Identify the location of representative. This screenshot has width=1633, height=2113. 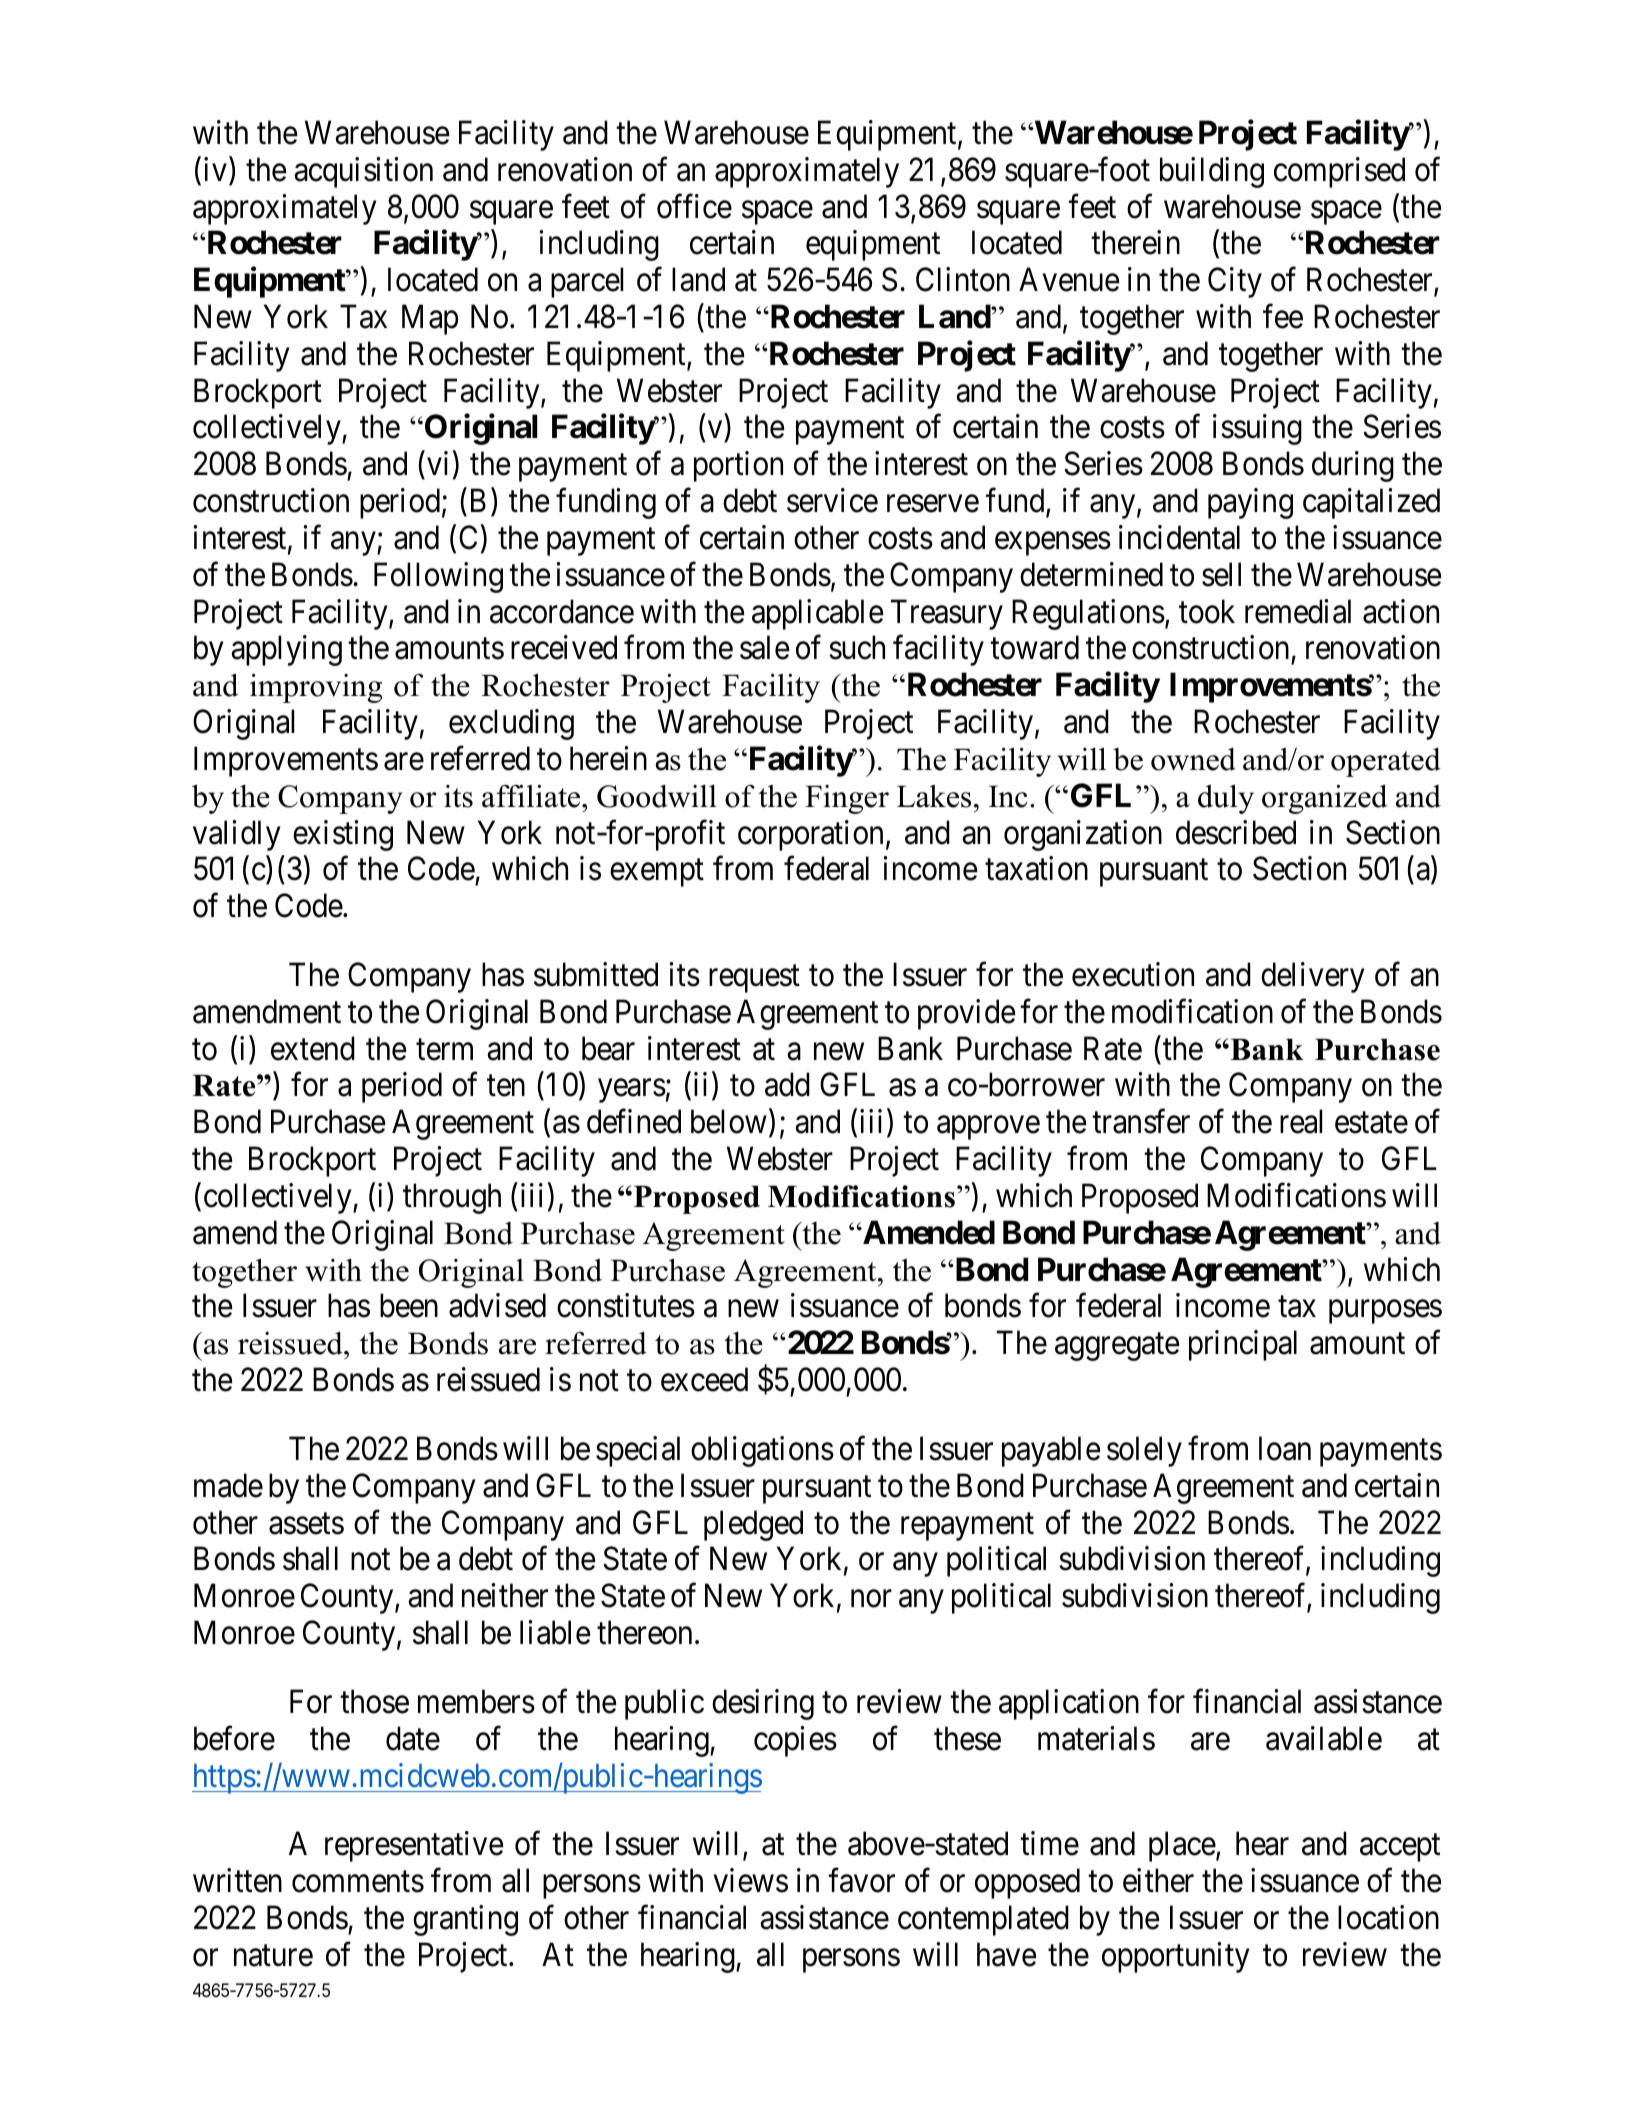
(414, 1847).
